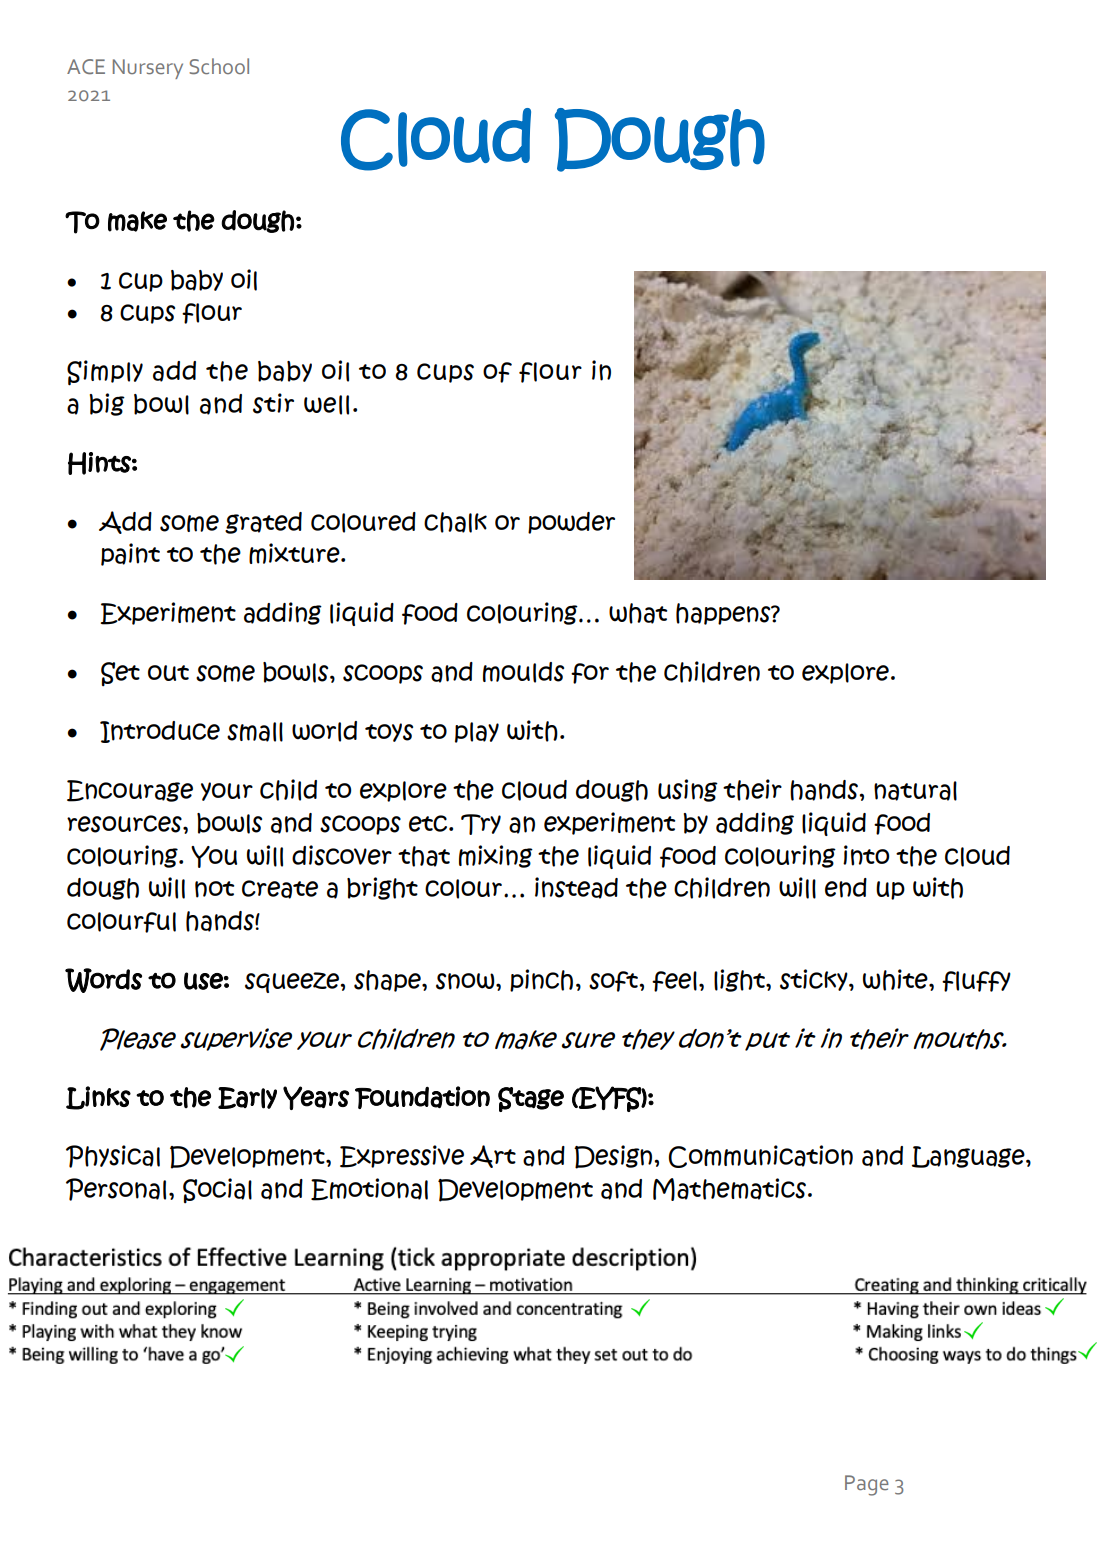 This image has width=1105, height=1563. What do you see at coordinates (217, 1191) in the image?
I see `Social` at bounding box center [217, 1191].
